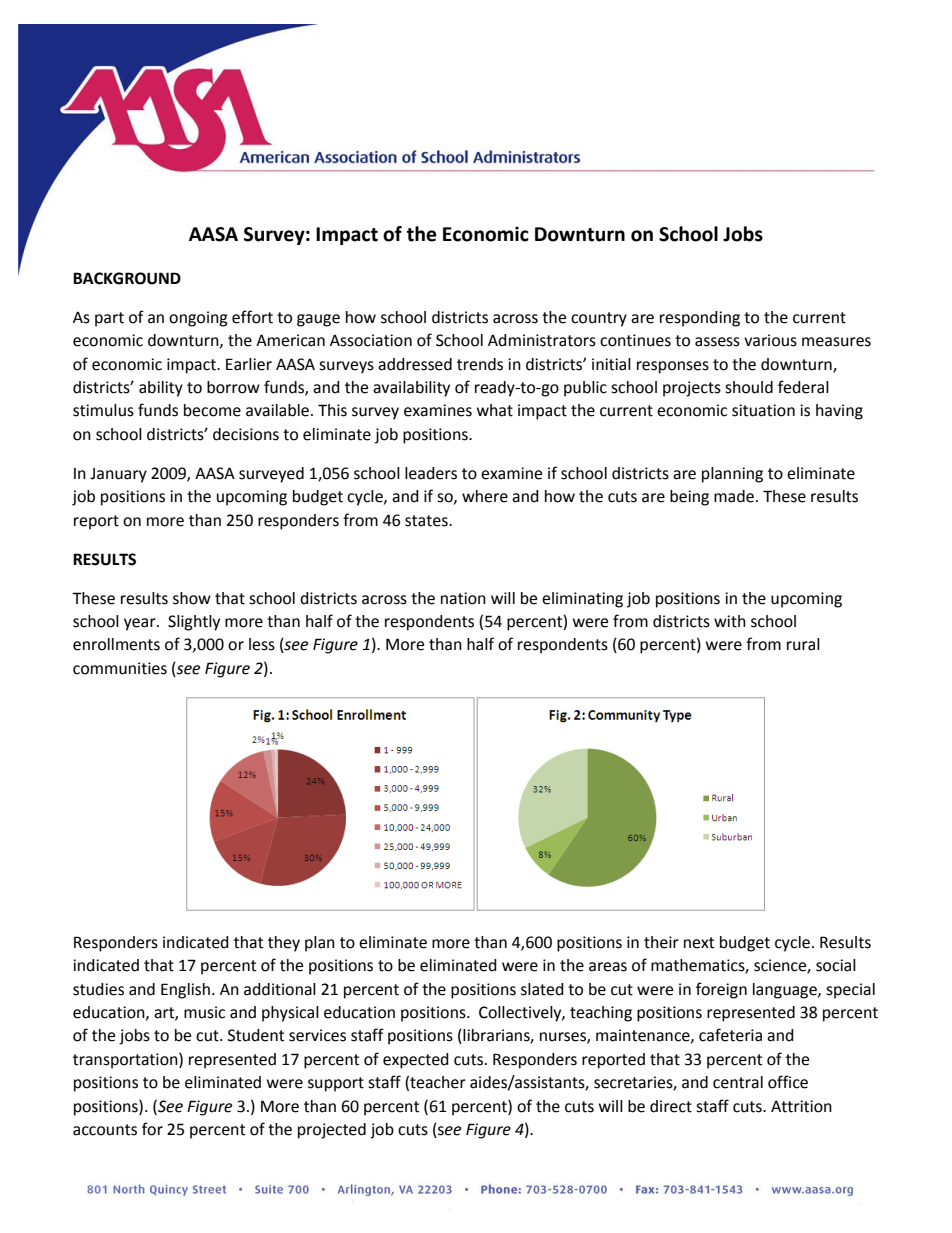  Describe the element at coordinates (730, 621) in the screenshot. I see `with` at that location.
